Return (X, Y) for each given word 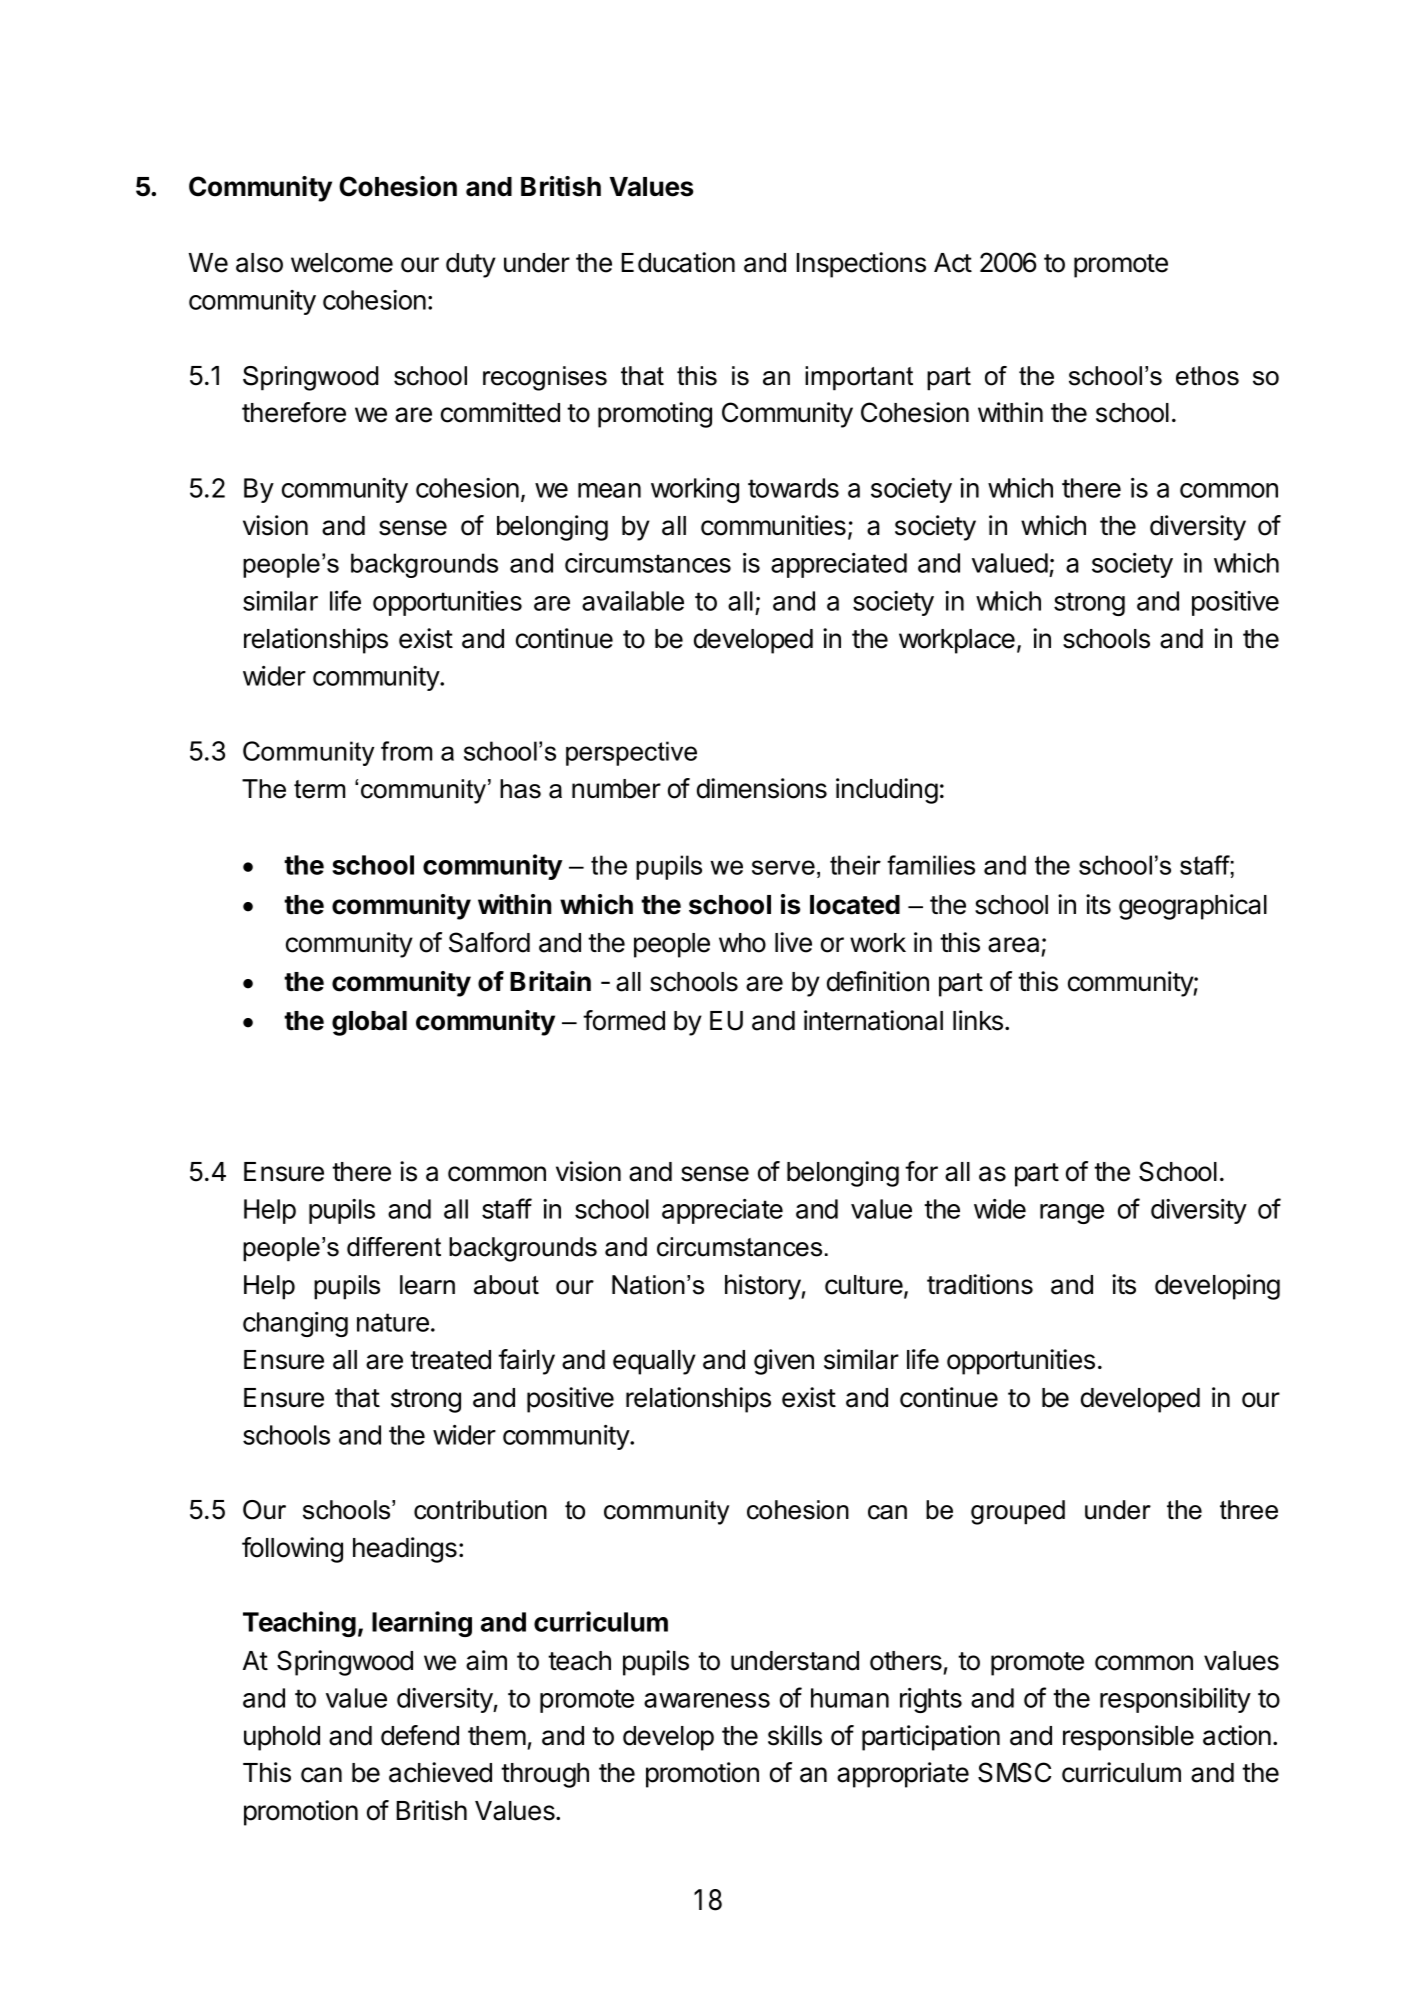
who (742, 943)
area (1013, 945)
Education (678, 262)
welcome (342, 263)
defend (420, 1735)
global (369, 1023)
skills (795, 1735)
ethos (1207, 376)
